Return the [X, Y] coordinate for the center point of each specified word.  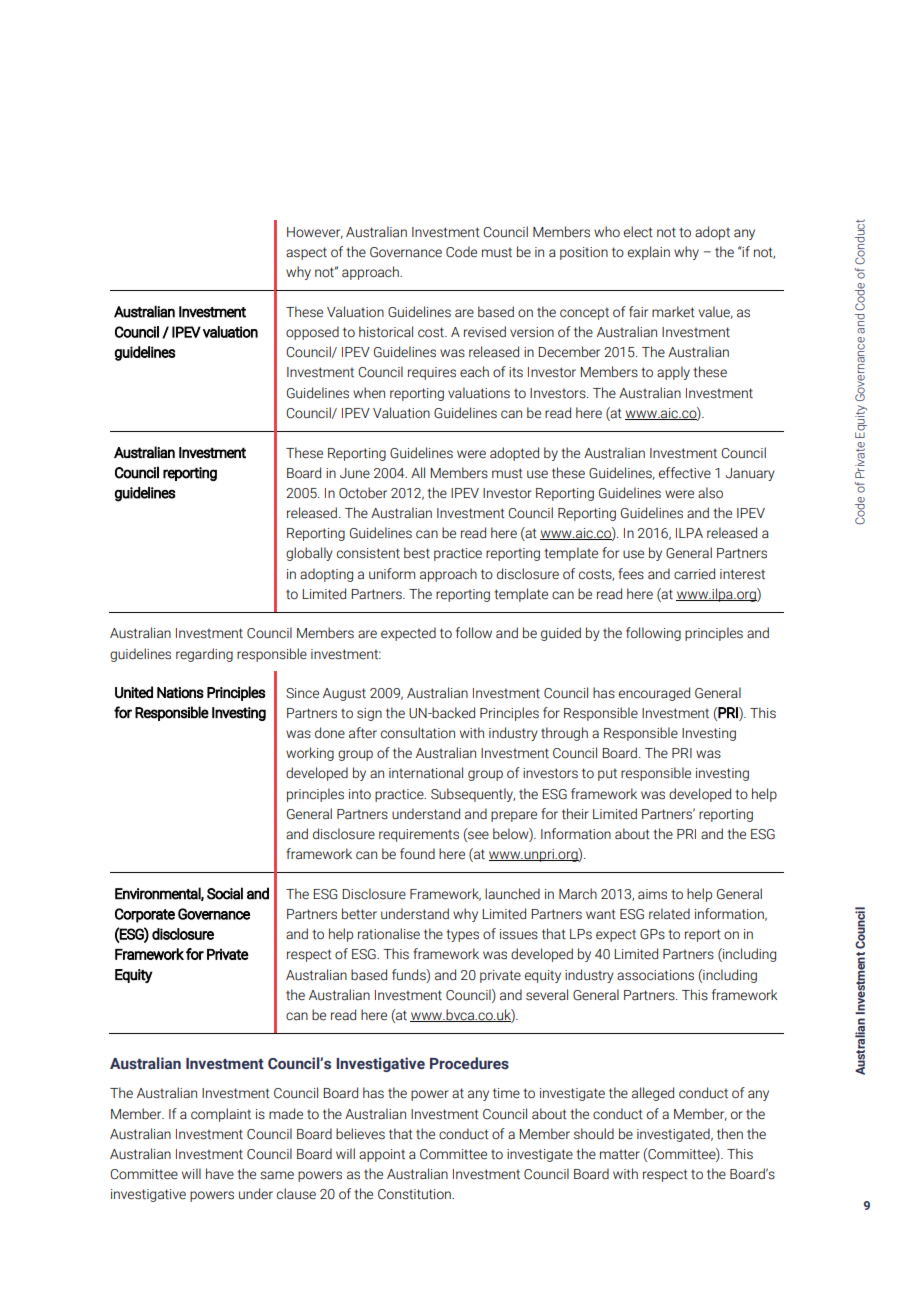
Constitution [415, 1194]
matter [620, 1154]
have [220, 1174]
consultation [418, 733]
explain [649, 253]
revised [485, 332]
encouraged [654, 694]
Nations [180, 692]
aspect [306, 253]
